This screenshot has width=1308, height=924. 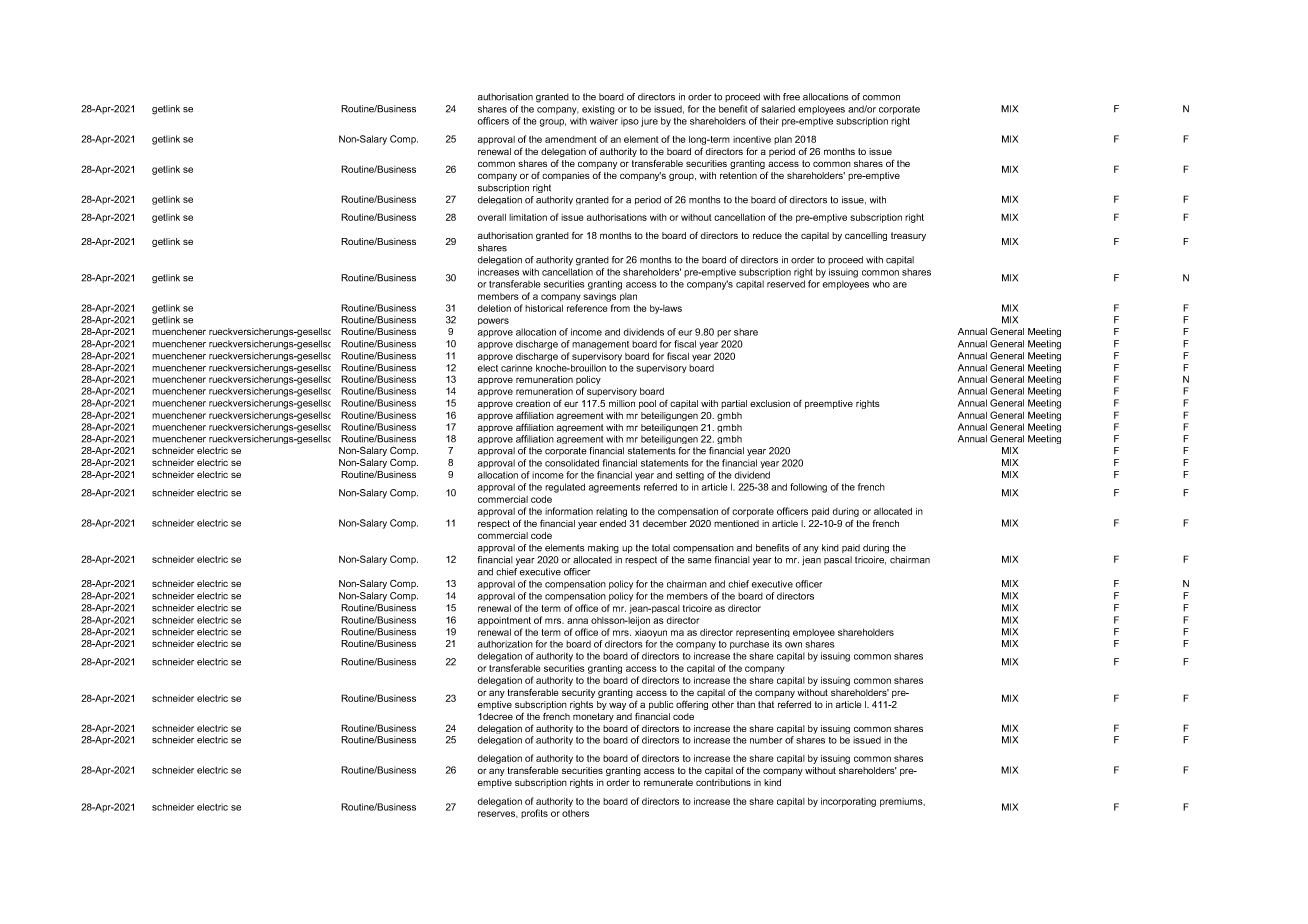 I want to click on contributions, so click(x=723, y=782).
